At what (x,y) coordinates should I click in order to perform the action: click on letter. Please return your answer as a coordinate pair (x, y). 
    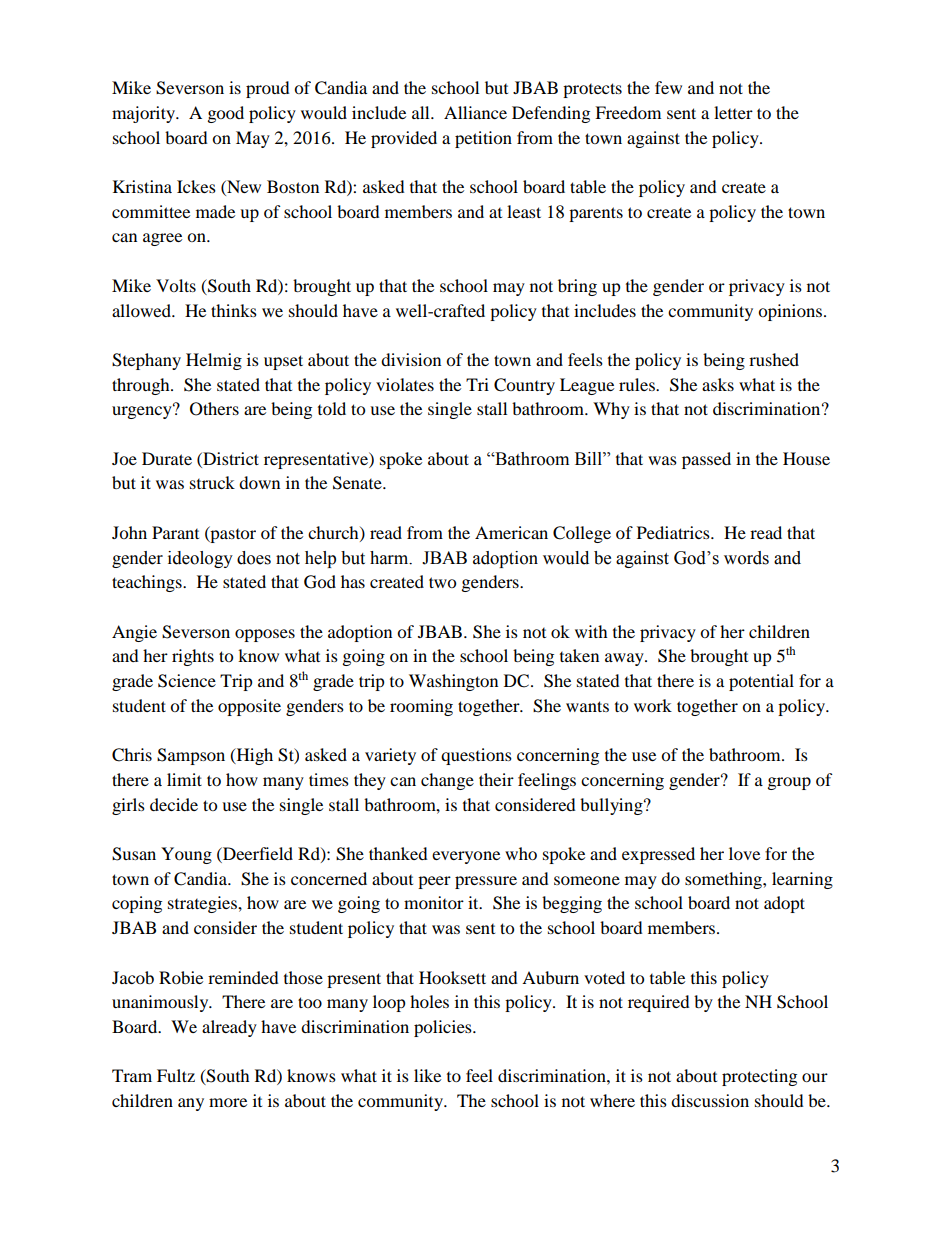
    Looking at the image, I should click on (733, 112).
